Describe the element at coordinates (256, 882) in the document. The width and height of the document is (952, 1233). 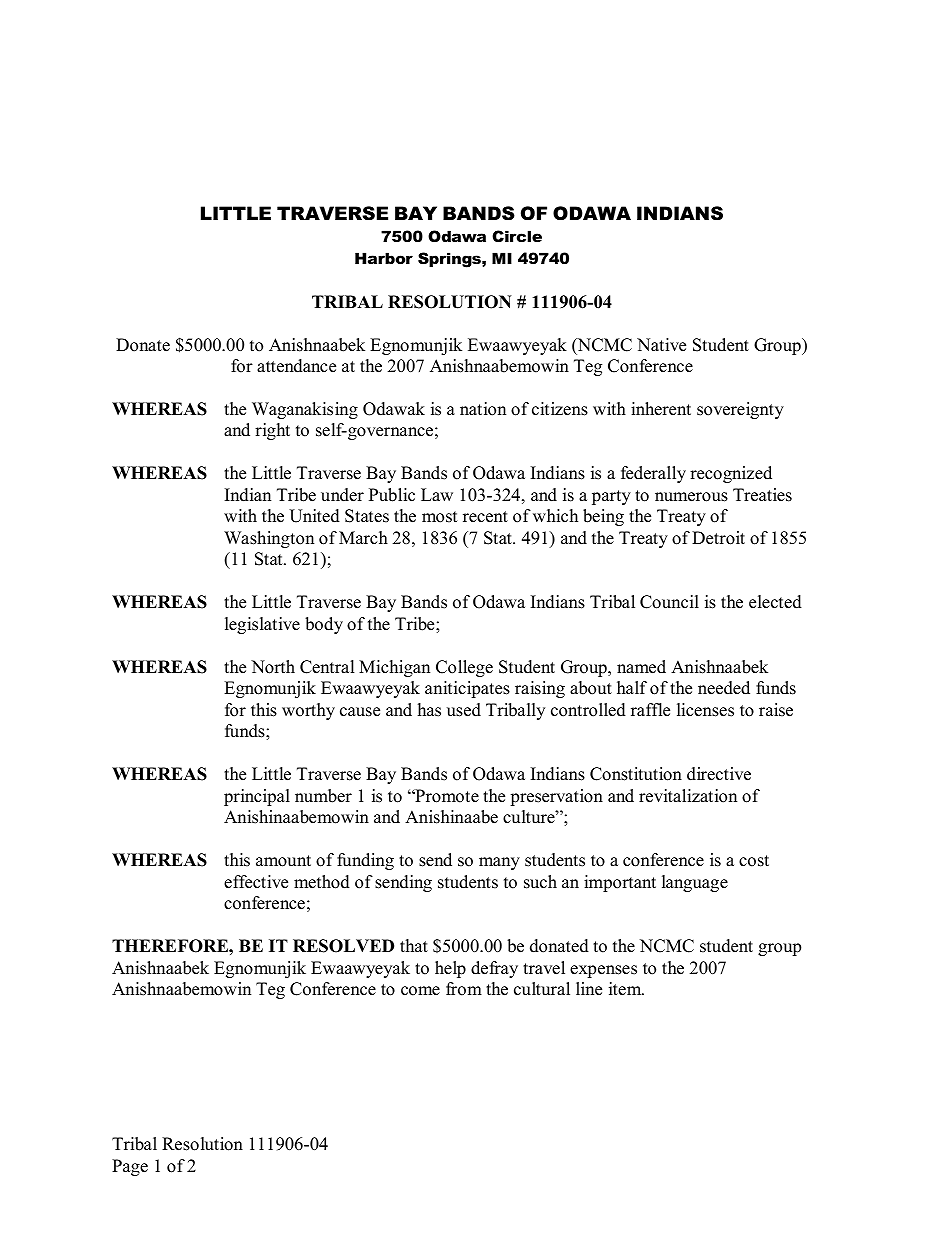
I see `effective` at that location.
